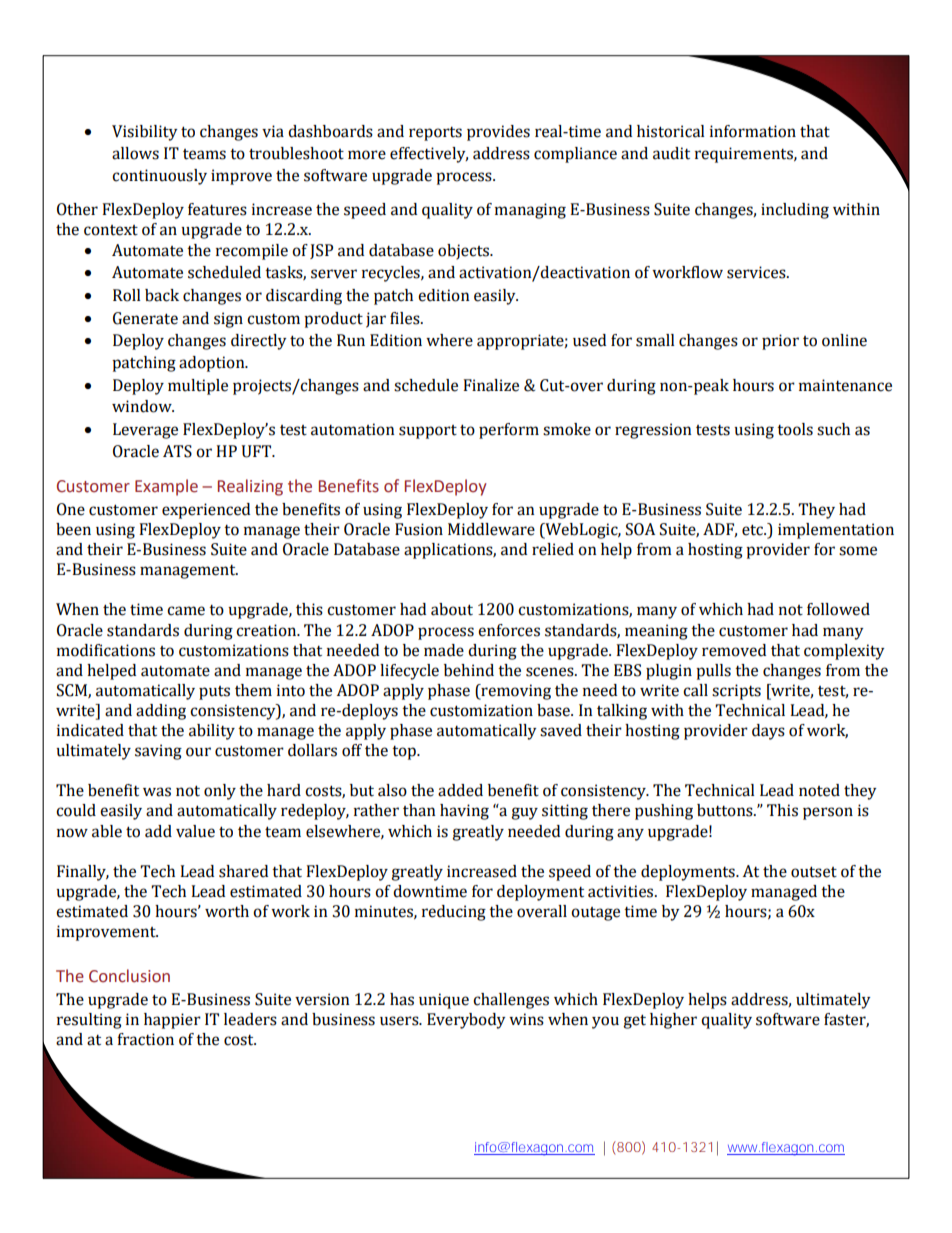  Describe the element at coordinates (671, 153) in the screenshot. I see `audit` at that location.
